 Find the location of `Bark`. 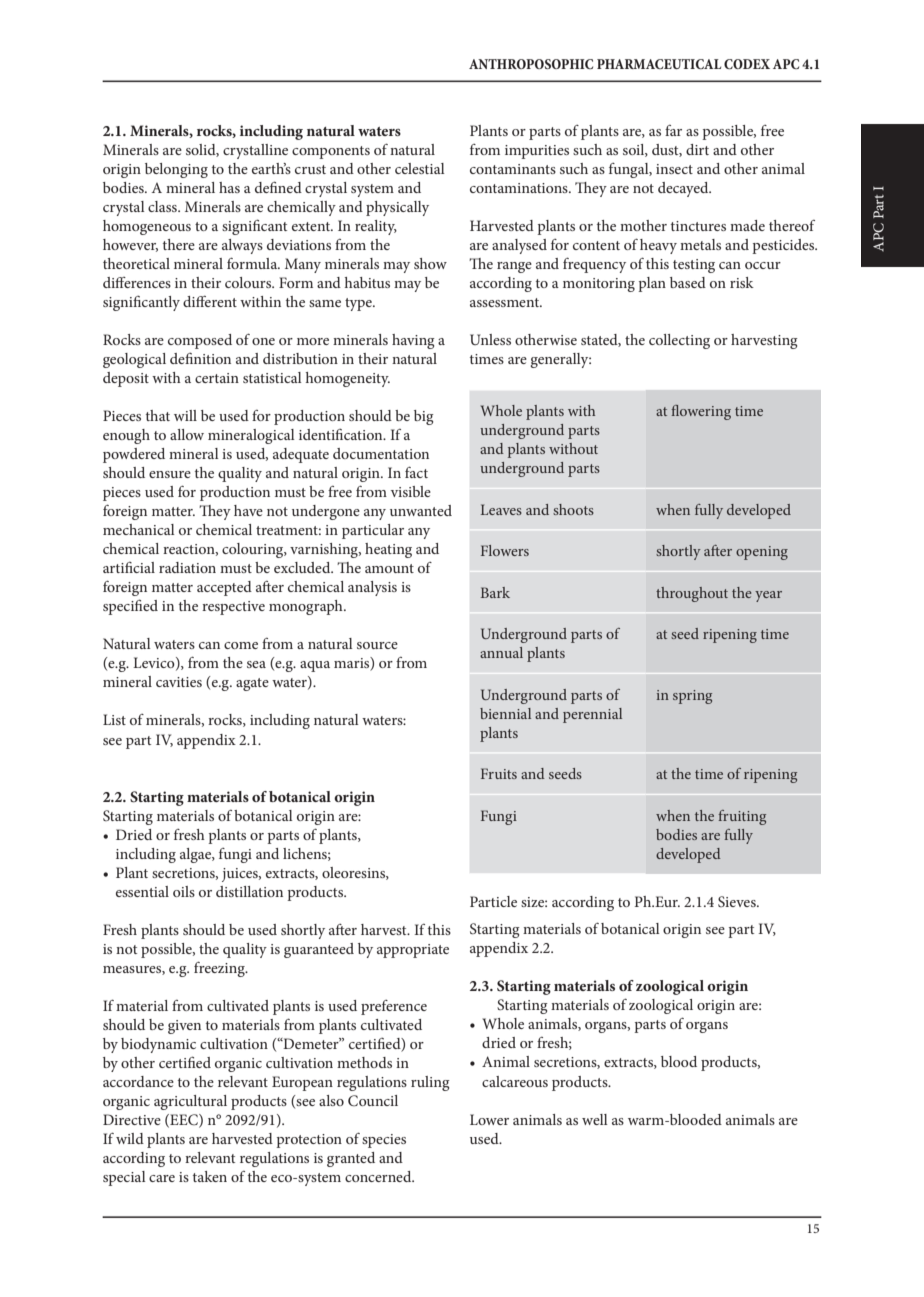

Bark is located at coordinates (495, 592).
